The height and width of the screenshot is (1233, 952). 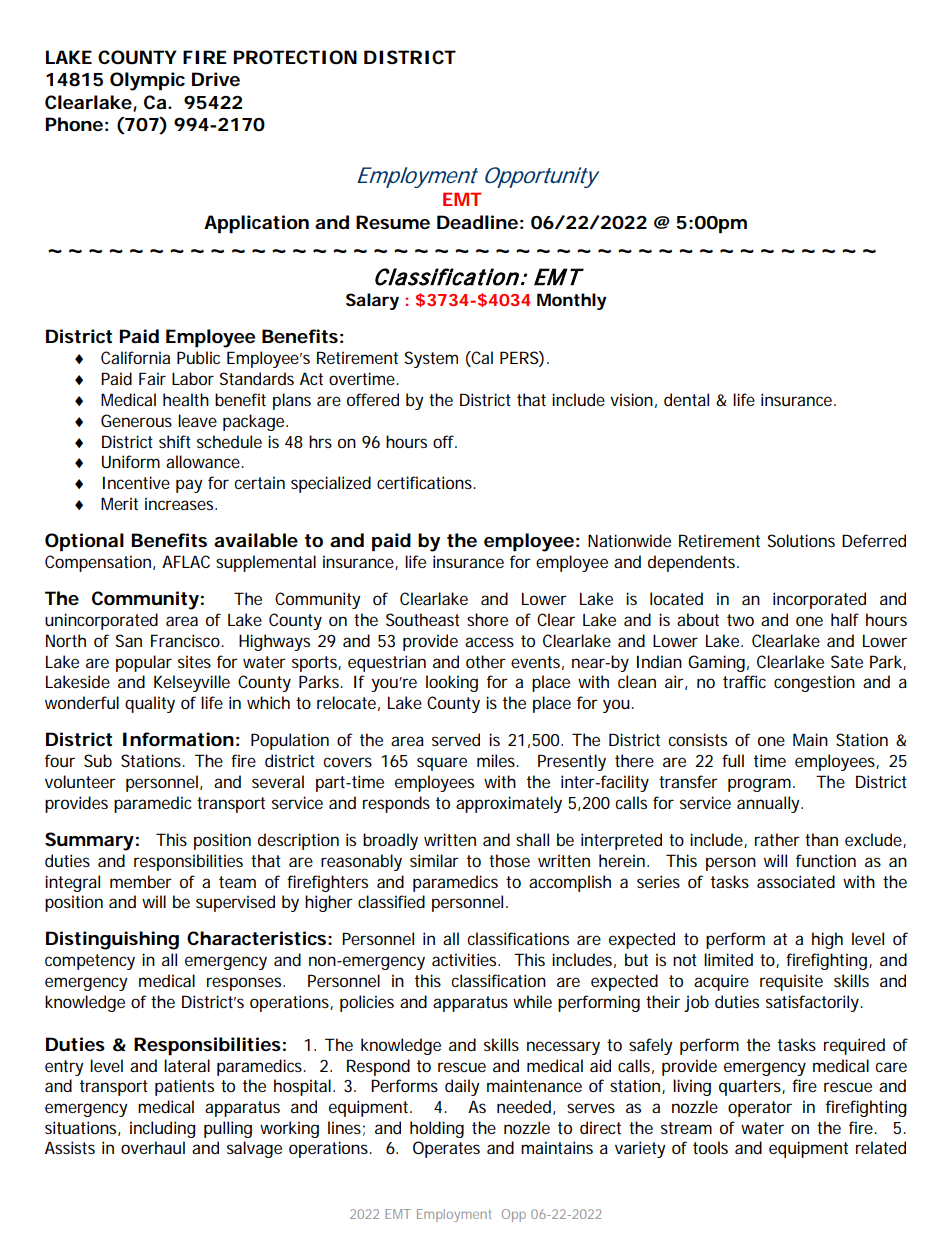 What do you see at coordinates (185, 640) in the screenshot?
I see `Francisco` at bounding box center [185, 640].
